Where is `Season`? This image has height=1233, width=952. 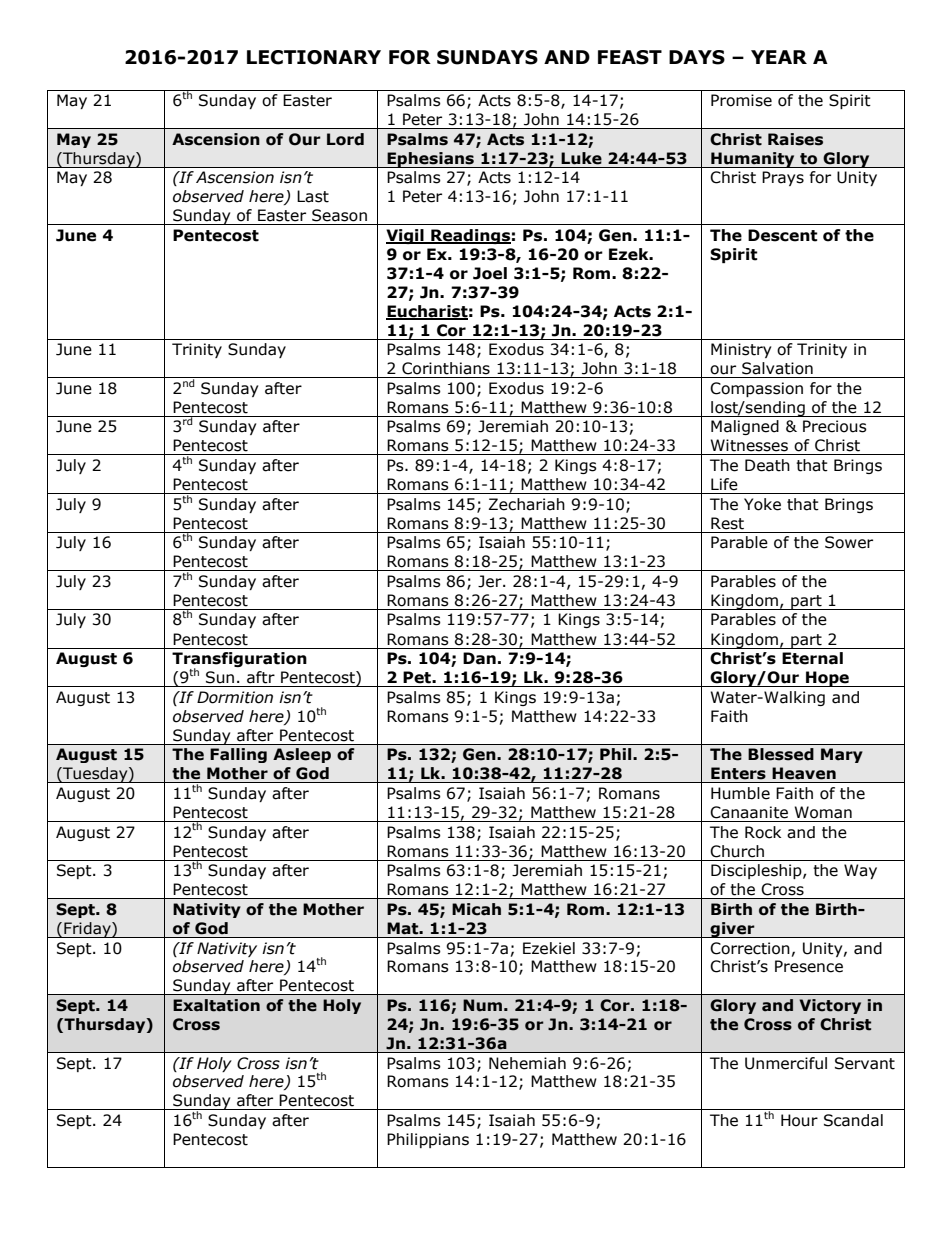 Season is located at coordinates (339, 215).
